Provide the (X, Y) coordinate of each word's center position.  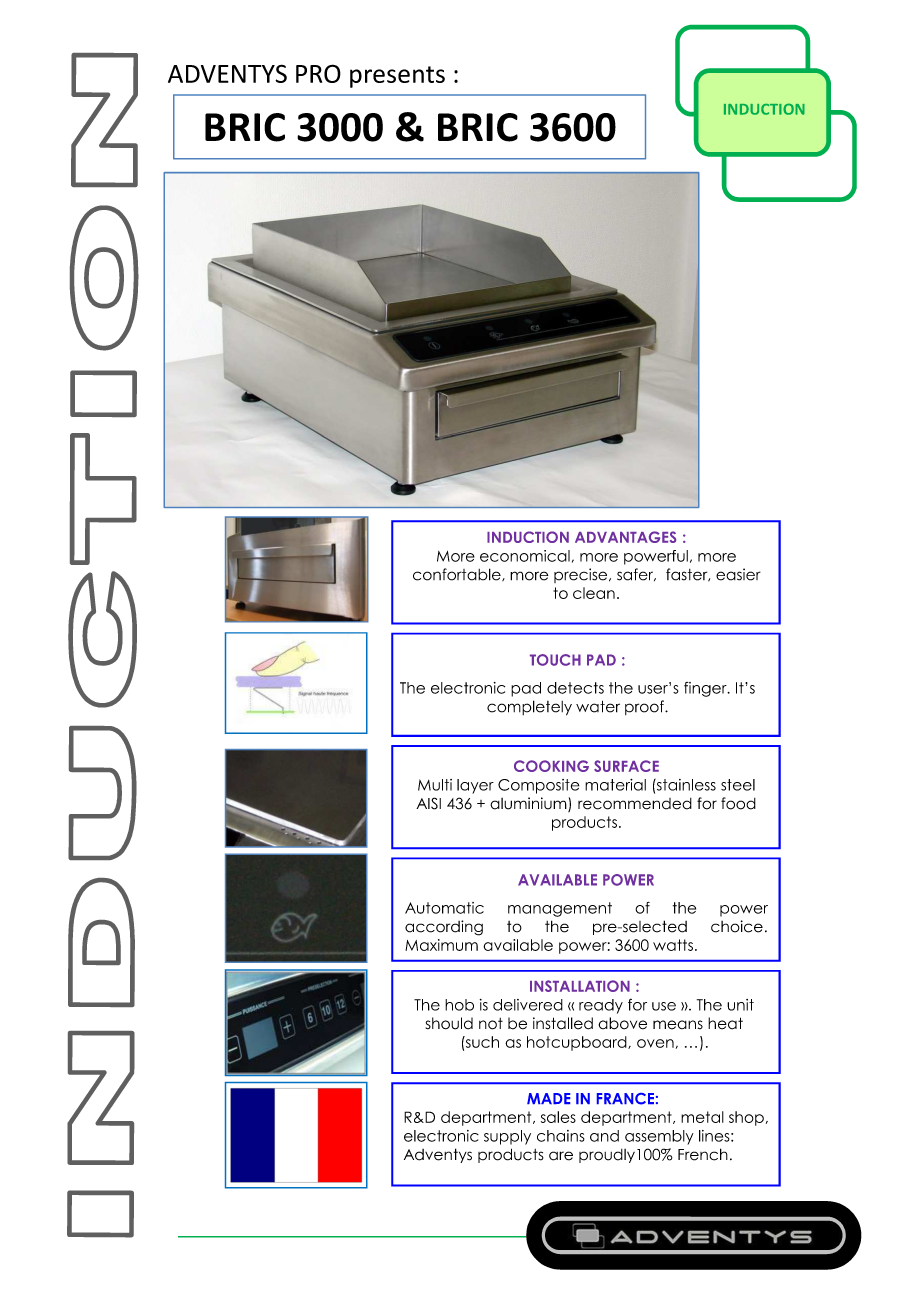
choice (737, 926)
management (560, 909)
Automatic (444, 908)
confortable (458, 574)
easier (738, 574)
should (449, 1023)
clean (594, 593)
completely (529, 708)
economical (525, 556)
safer (636, 574)
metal (702, 1117)
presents (397, 77)
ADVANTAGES (625, 537)
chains (561, 1136)
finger (706, 689)
